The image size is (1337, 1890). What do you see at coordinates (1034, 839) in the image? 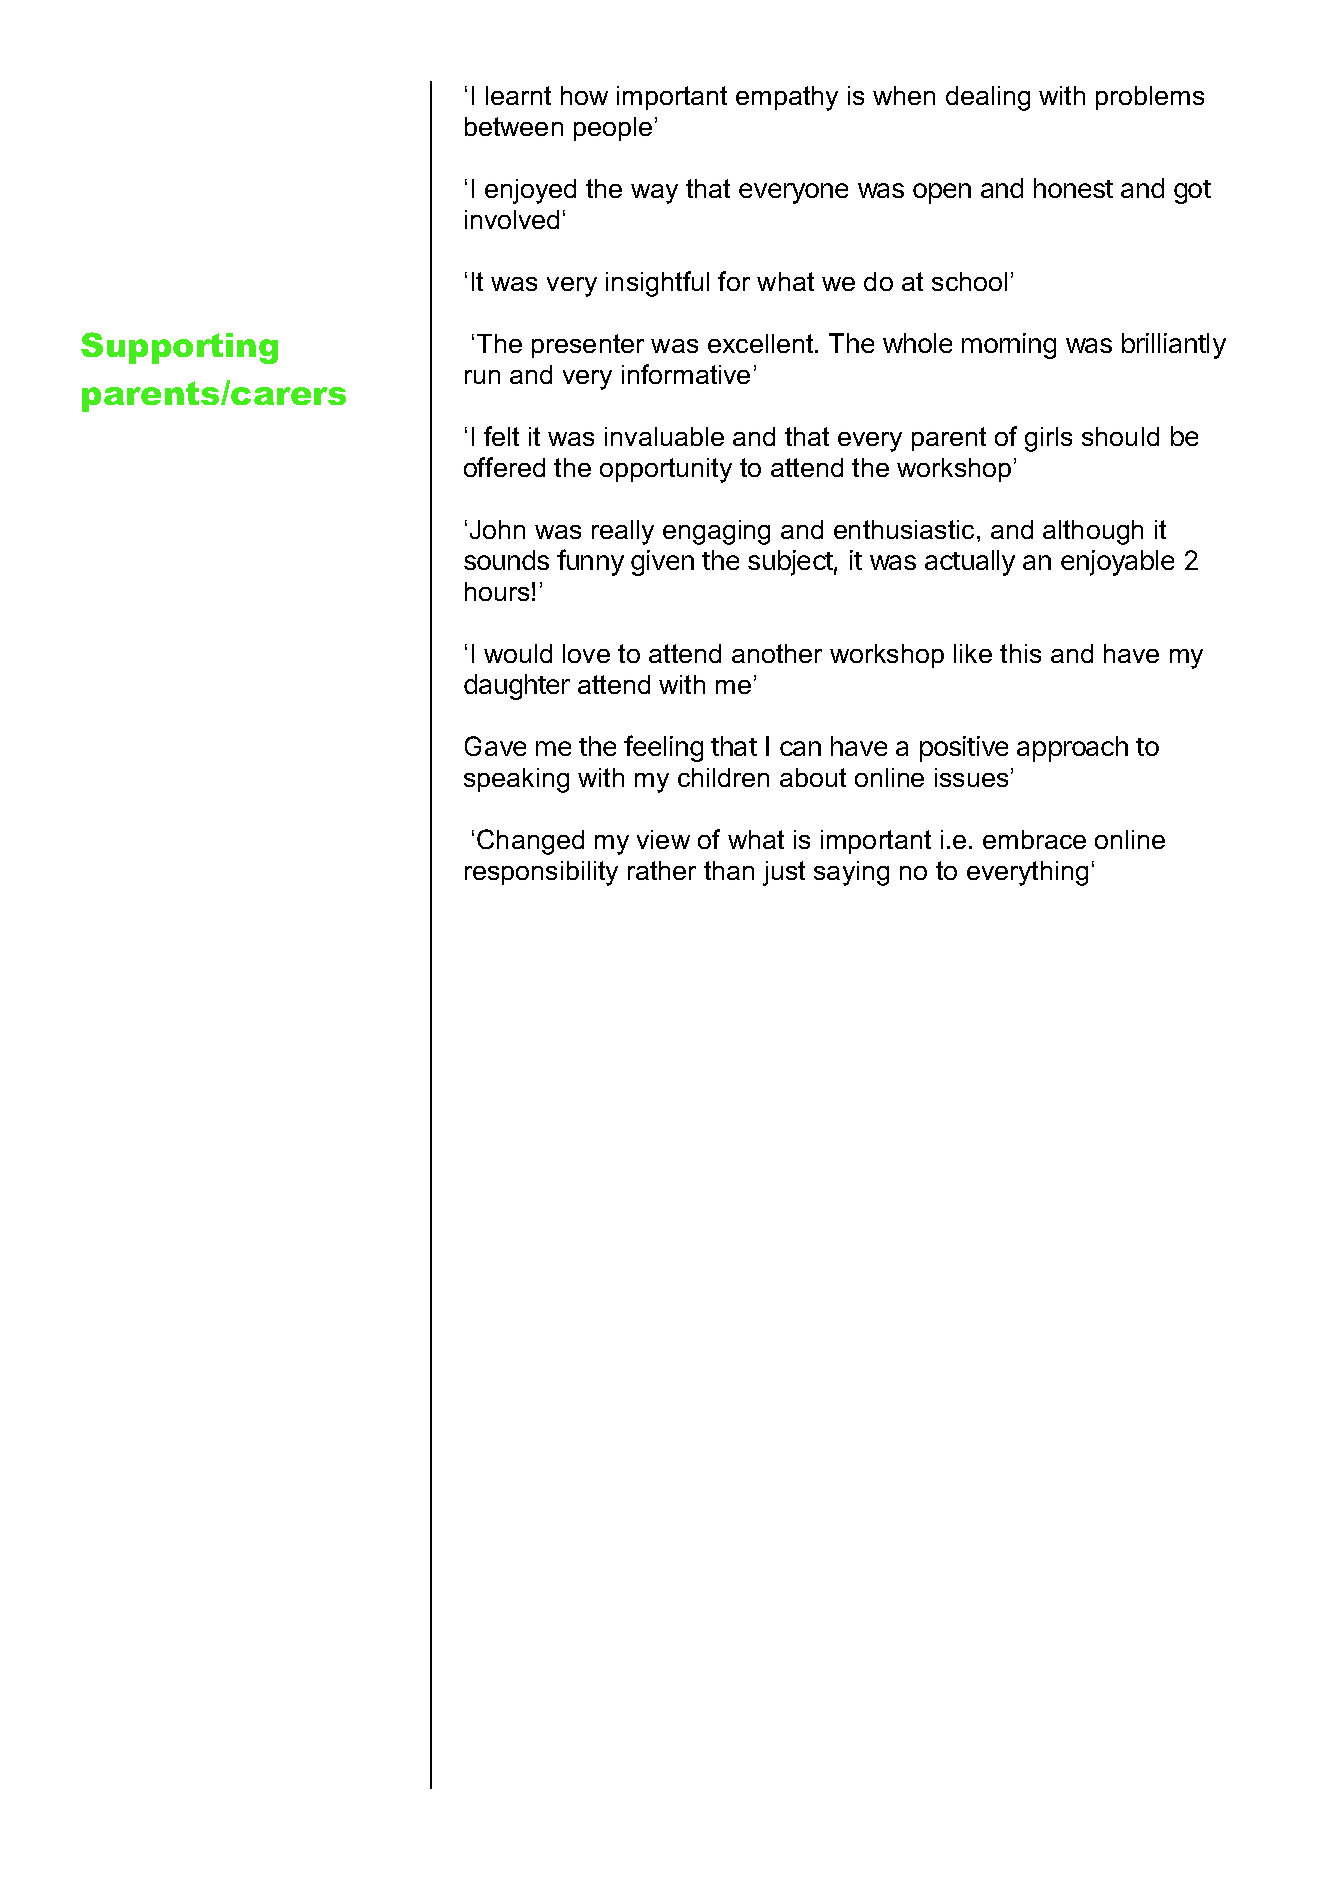
I see `embrace` at bounding box center [1034, 839].
